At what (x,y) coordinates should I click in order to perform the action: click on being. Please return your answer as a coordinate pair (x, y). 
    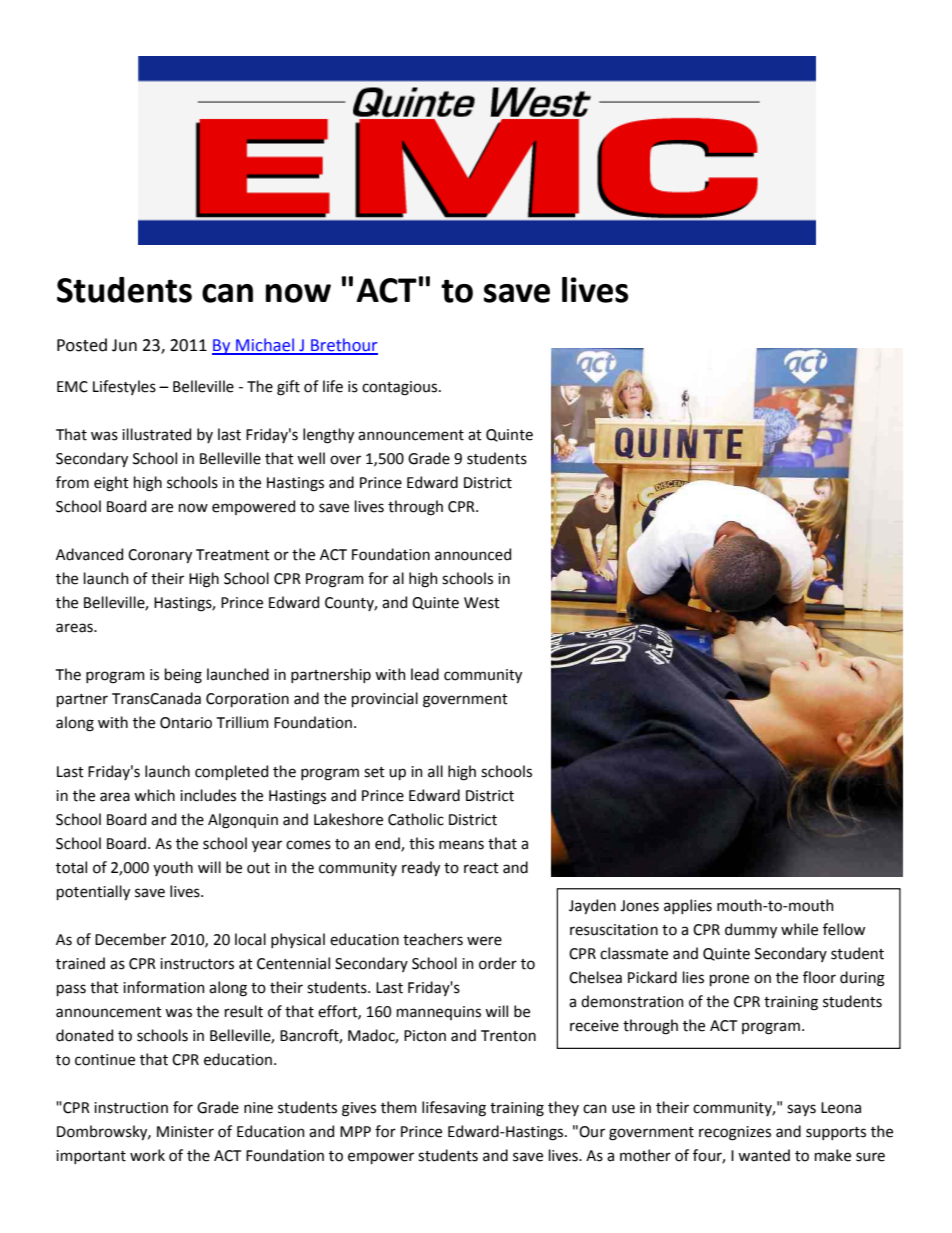
    Looking at the image, I should click on (183, 676).
